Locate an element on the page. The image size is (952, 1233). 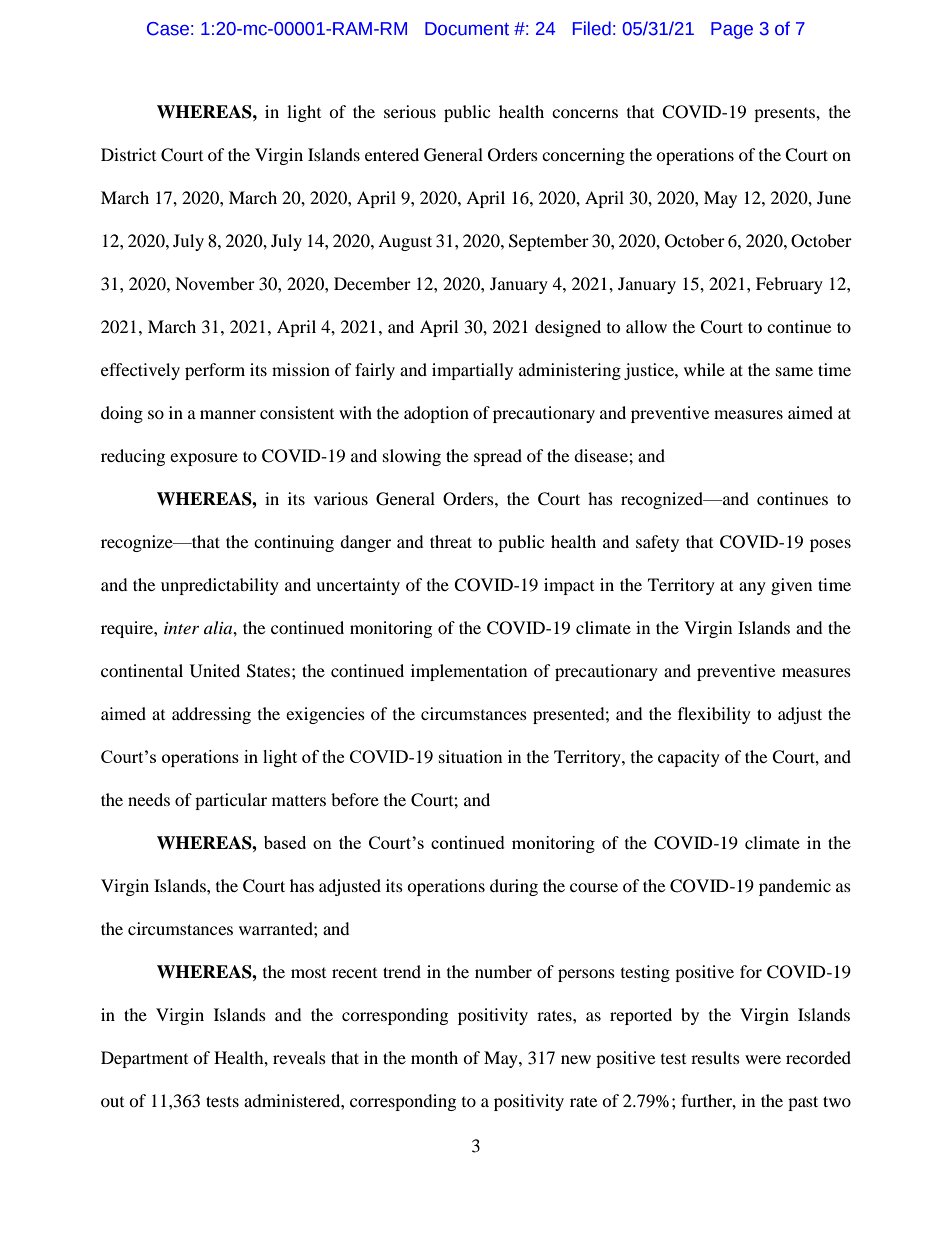
unpredictability is located at coordinates (220, 586).
